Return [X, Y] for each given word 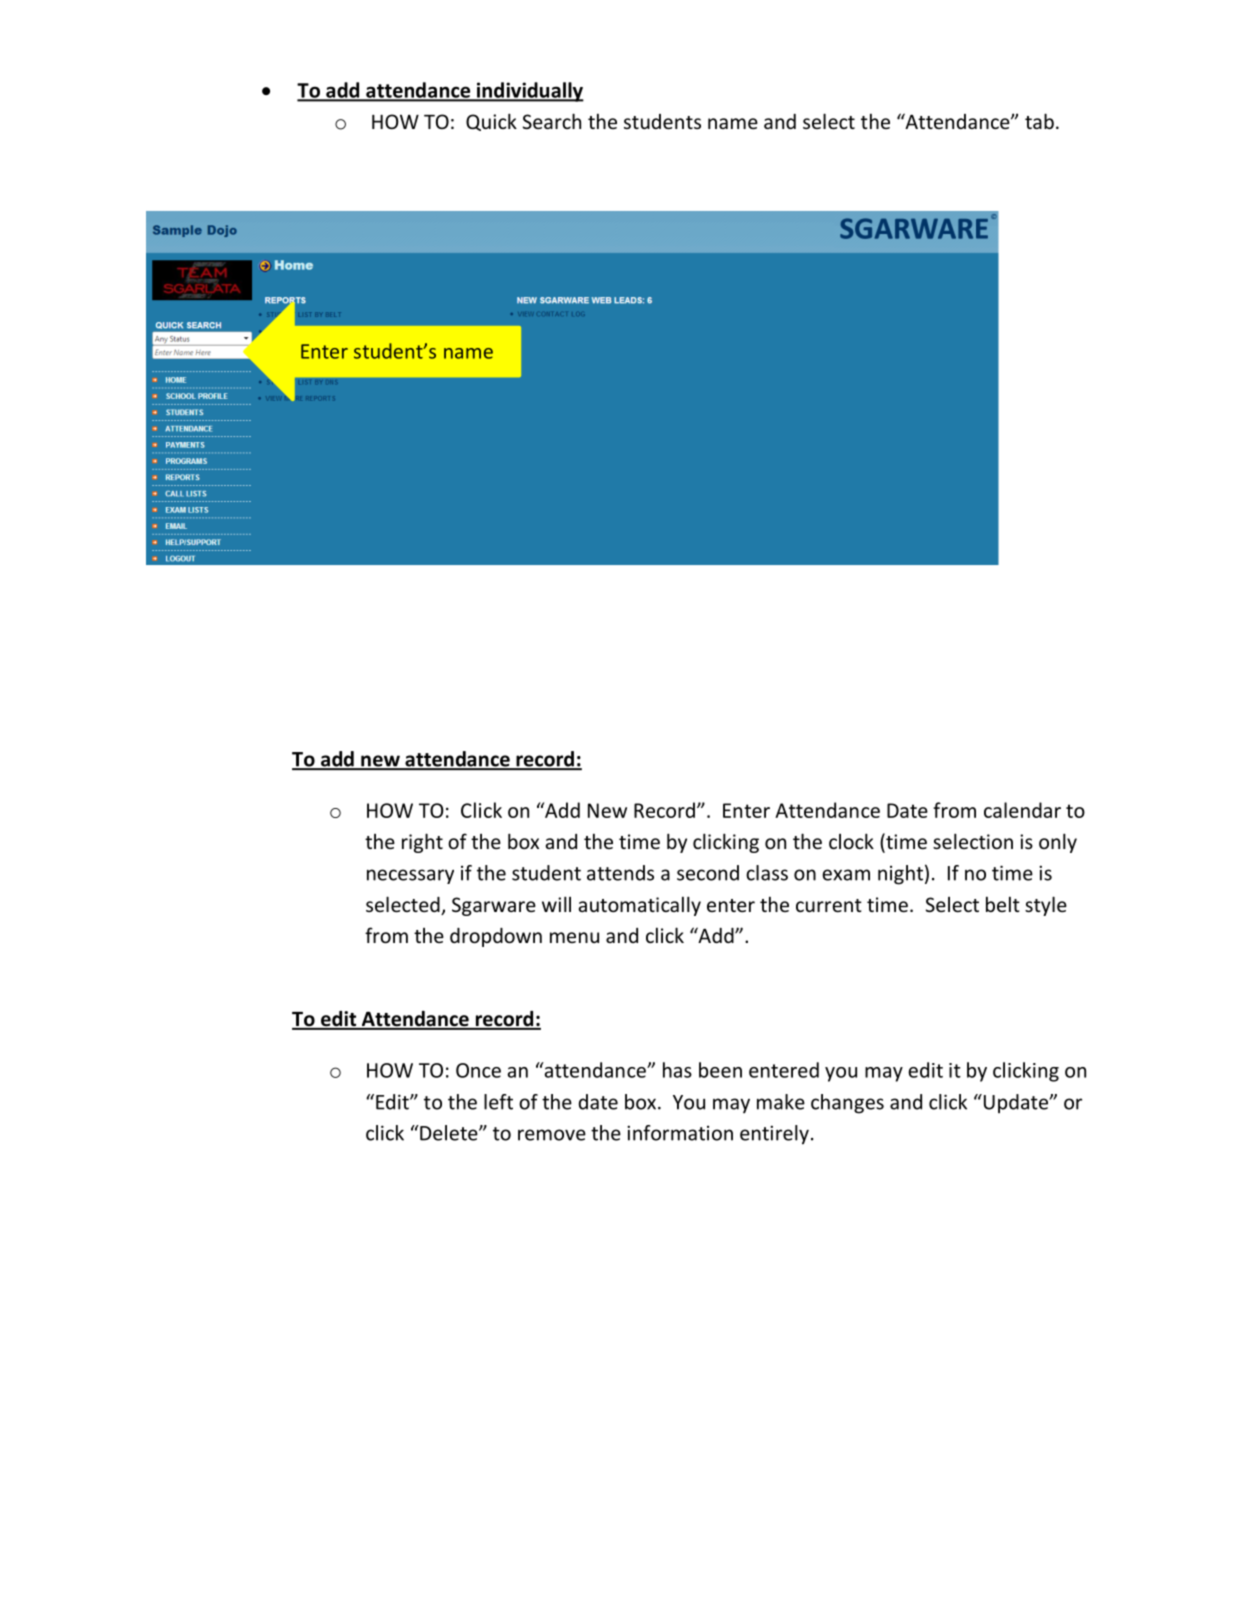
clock [851, 841]
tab [1039, 121]
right [422, 843]
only [1058, 843]
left [498, 1102]
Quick [491, 122]
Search [552, 121]
